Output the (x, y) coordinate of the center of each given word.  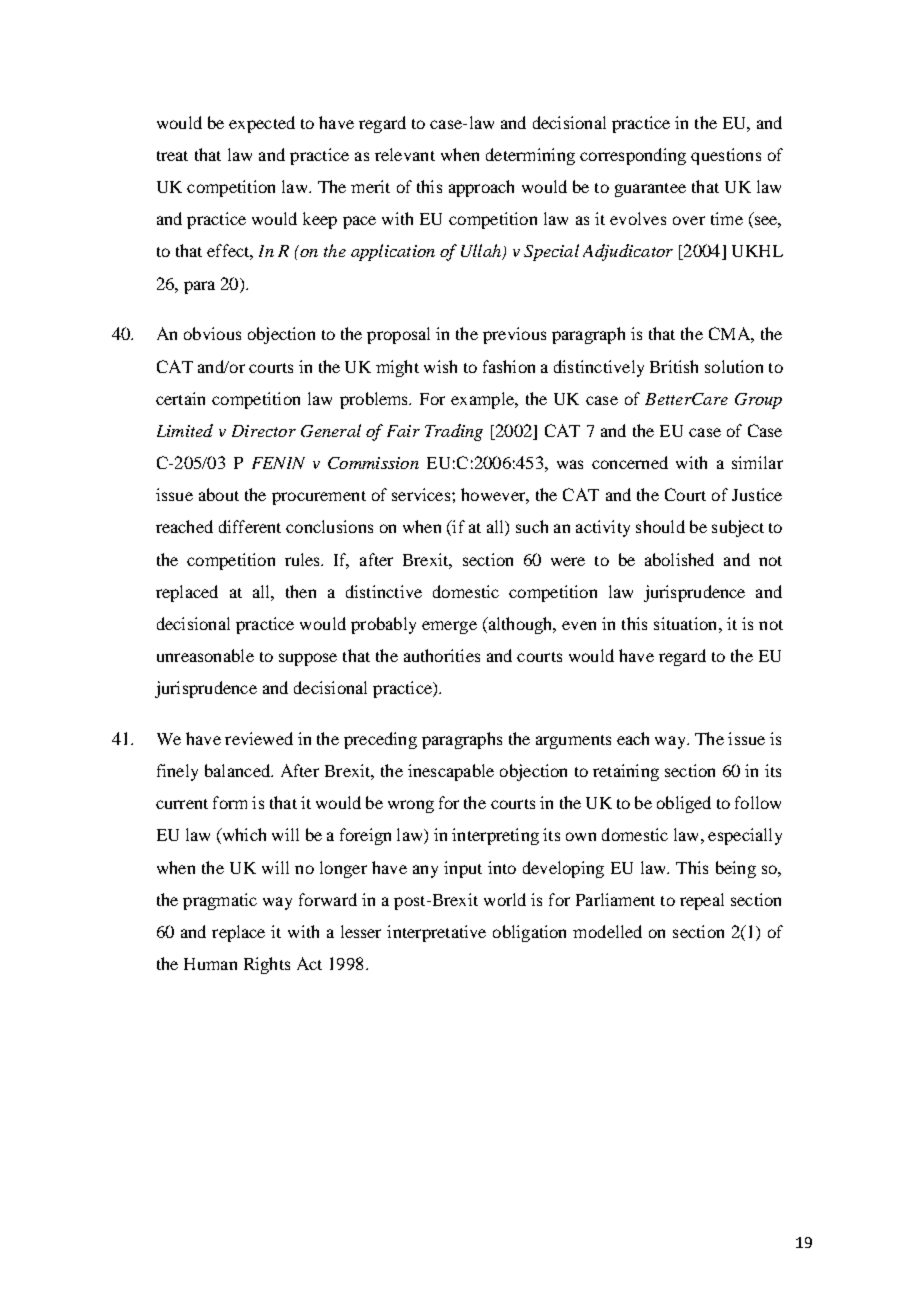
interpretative (436, 933)
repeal (702, 901)
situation (687, 623)
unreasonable (205, 655)
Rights (267, 965)
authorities (442, 655)
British (674, 366)
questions (726, 156)
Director (264, 431)
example (483, 400)
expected (262, 124)
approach (481, 188)
